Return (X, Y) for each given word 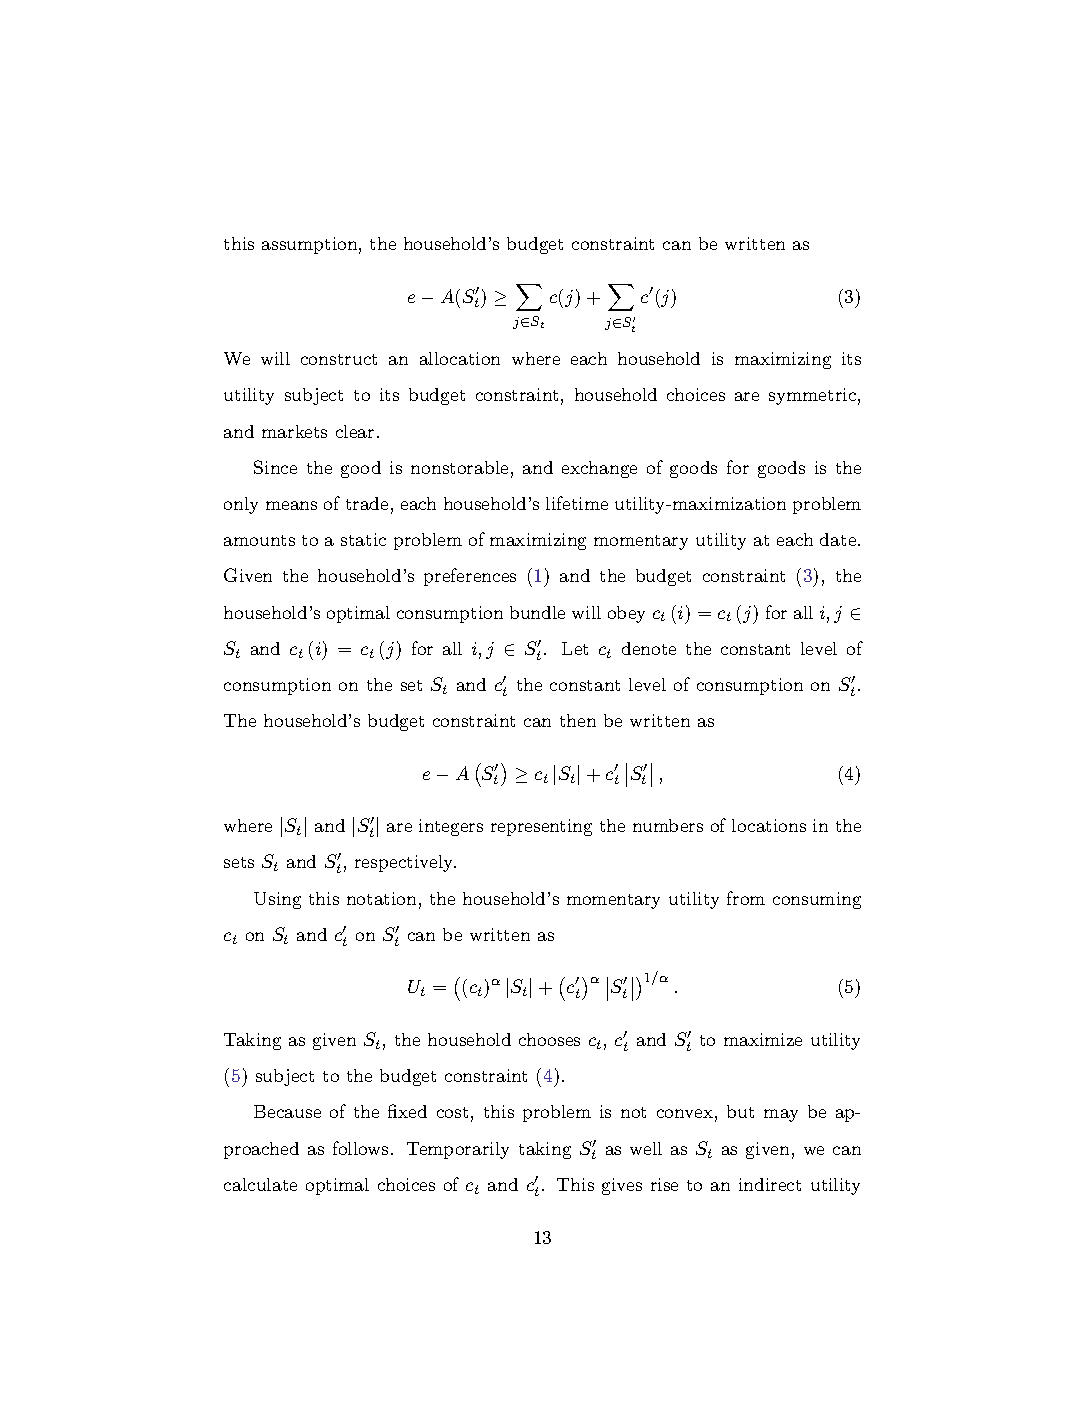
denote (649, 648)
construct (339, 359)
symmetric (812, 396)
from (746, 898)
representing (541, 827)
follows (360, 1148)
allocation (460, 358)
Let (575, 648)
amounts (259, 540)
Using (277, 900)
